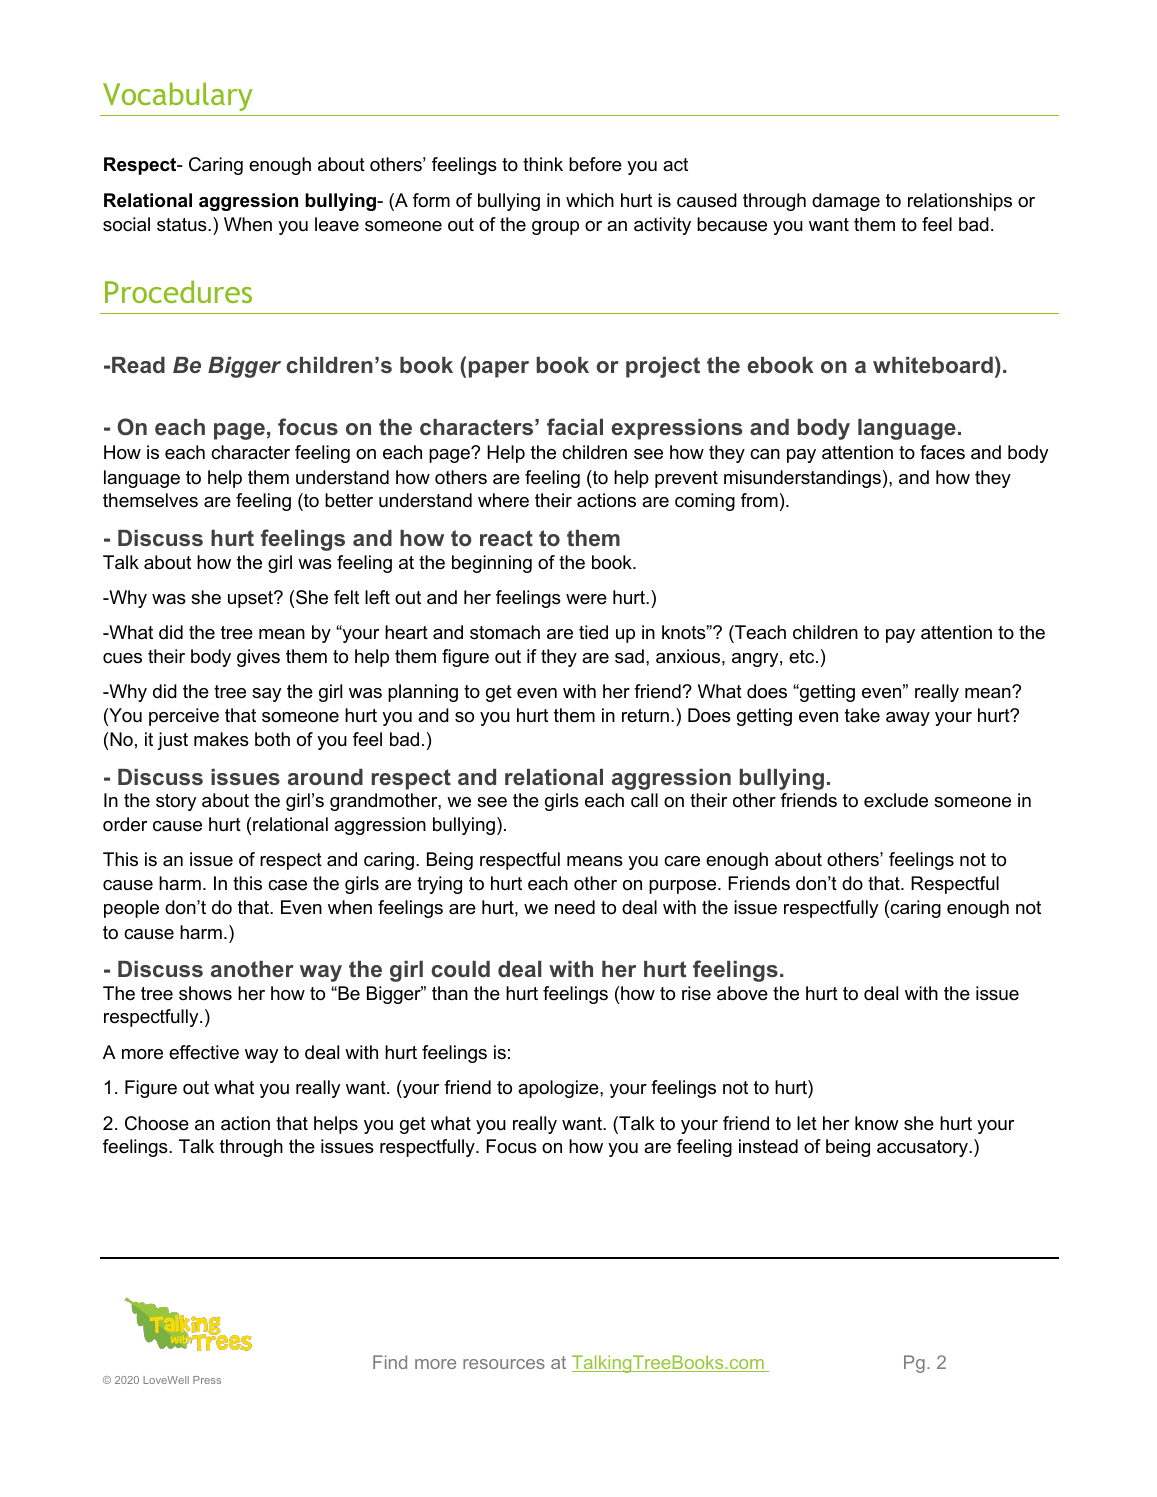  I want to click on Read, so click(138, 365).
